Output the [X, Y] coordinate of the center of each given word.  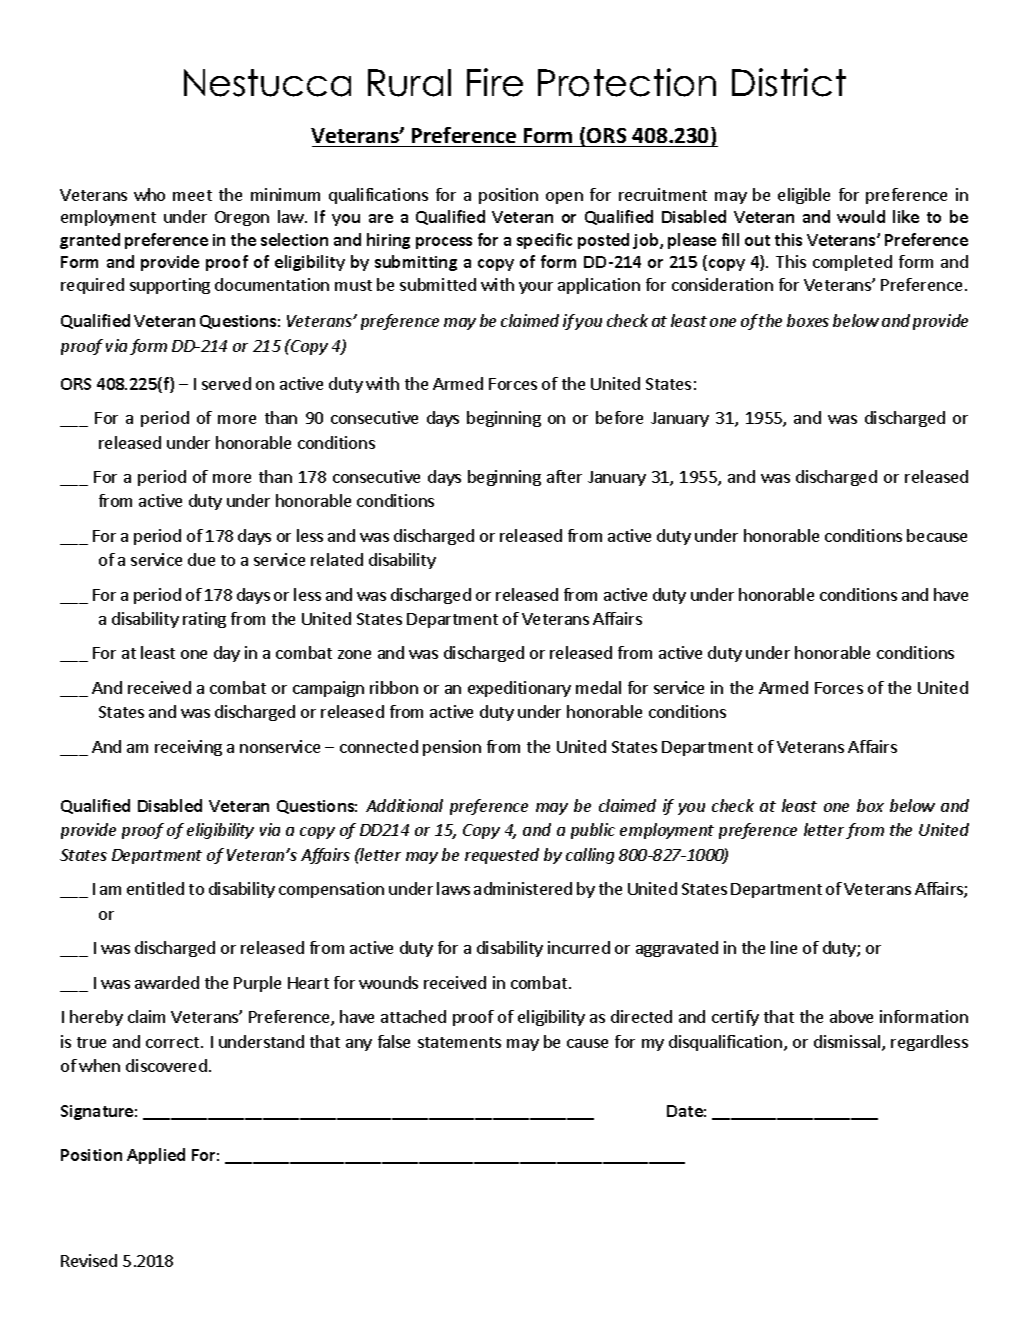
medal [598, 687]
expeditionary [519, 689]
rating [204, 620]
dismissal [847, 1041]
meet [192, 195]
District [789, 82]
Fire [495, 82]
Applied [156, 1156]
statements [459, 1042]
